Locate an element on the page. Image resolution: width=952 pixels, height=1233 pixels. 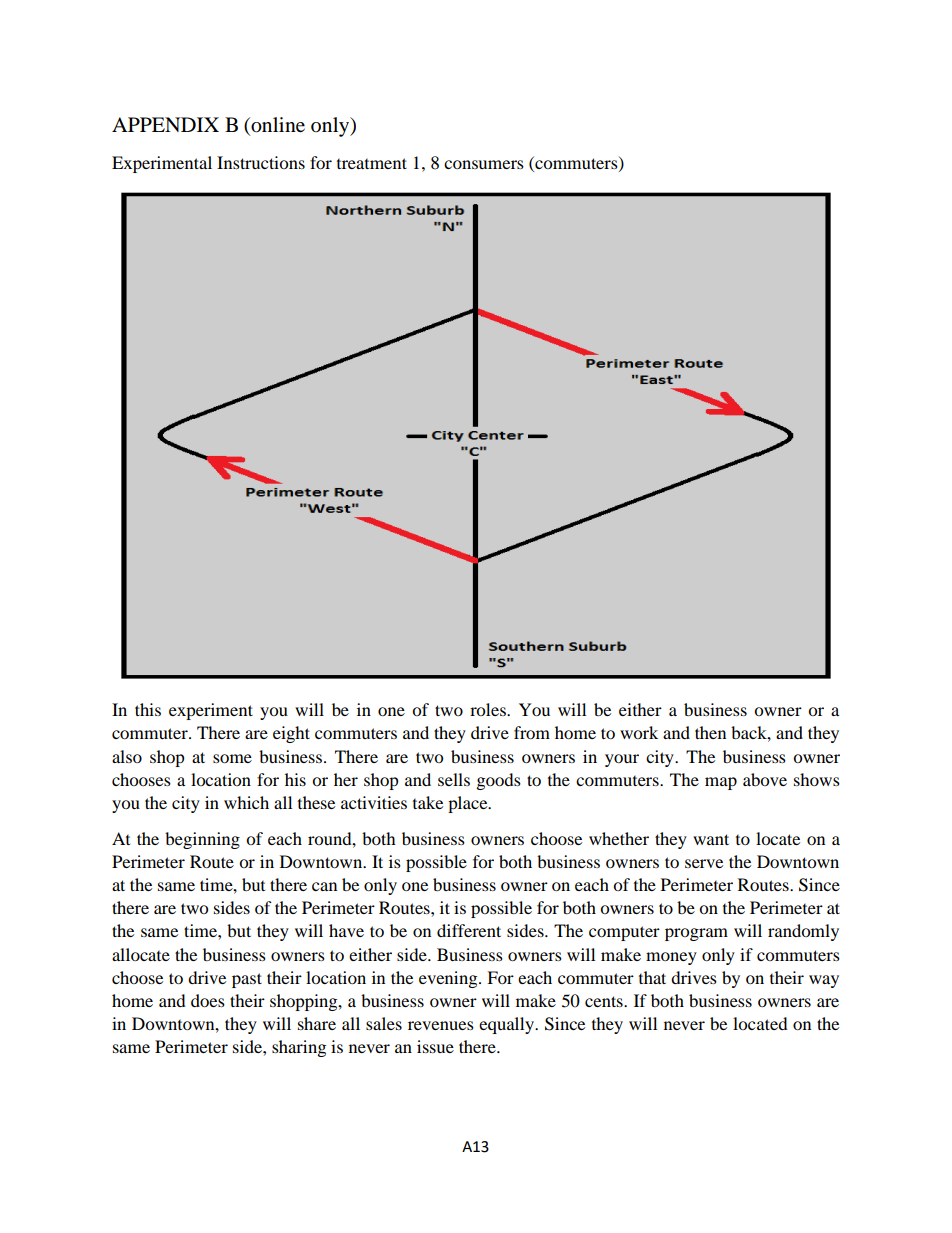
treatment is located at coordinates (372, 163).
